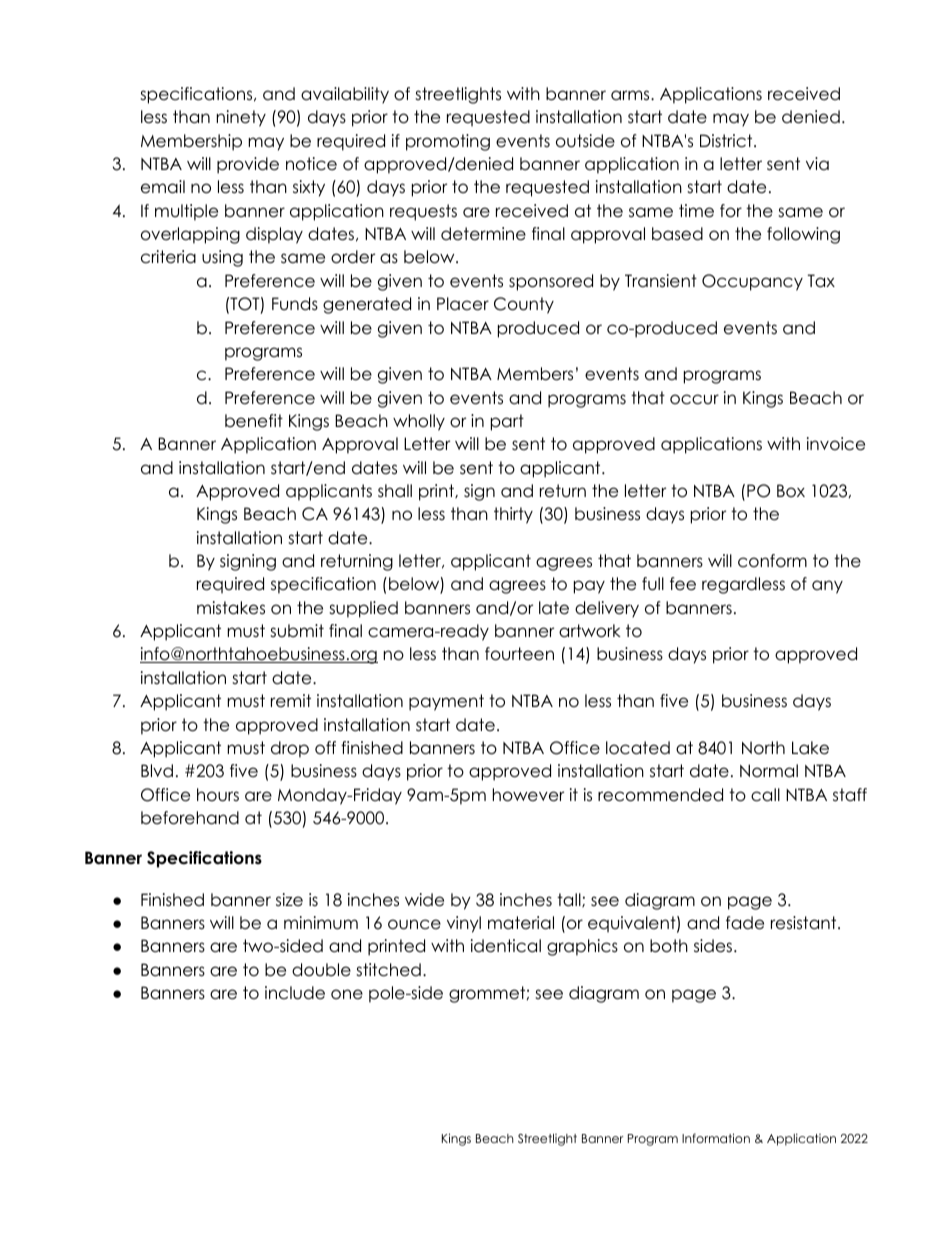 The height and width of the screenshot is (1233, 952). I want to click on County, so click(524, 305).
